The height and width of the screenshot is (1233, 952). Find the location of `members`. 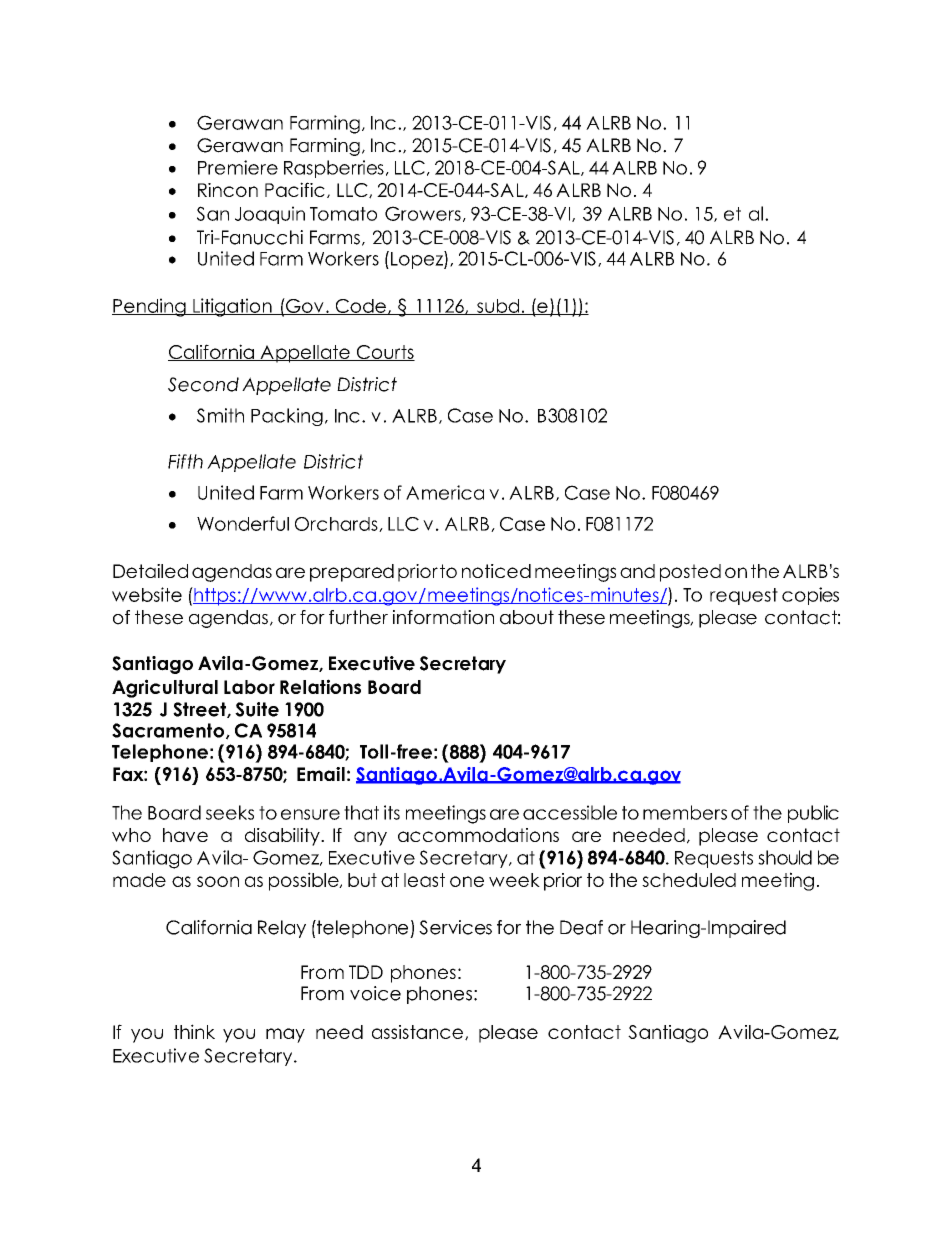

members is located at coordinates (685, 812).
